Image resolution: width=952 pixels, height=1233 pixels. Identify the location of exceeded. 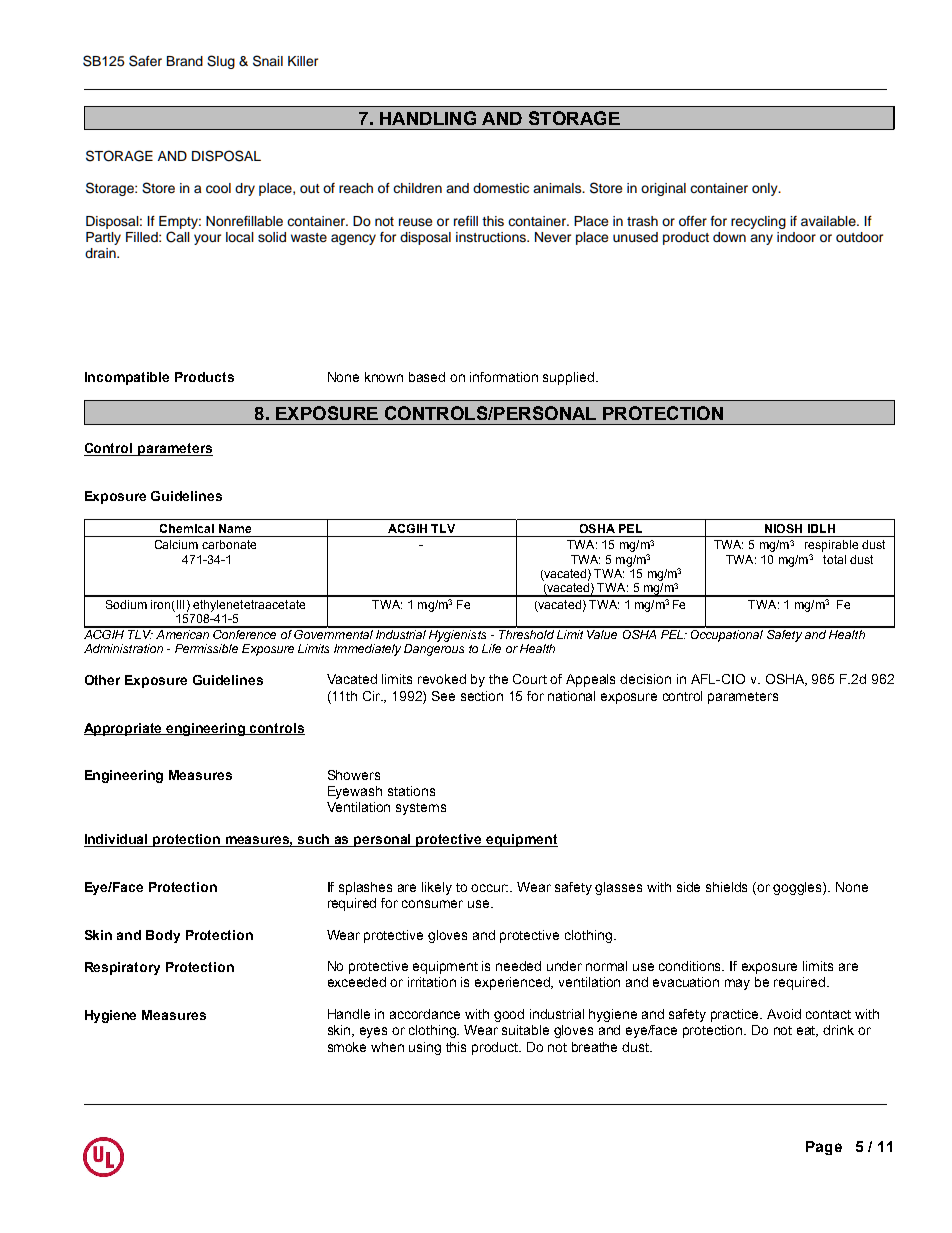
(357, 982).
